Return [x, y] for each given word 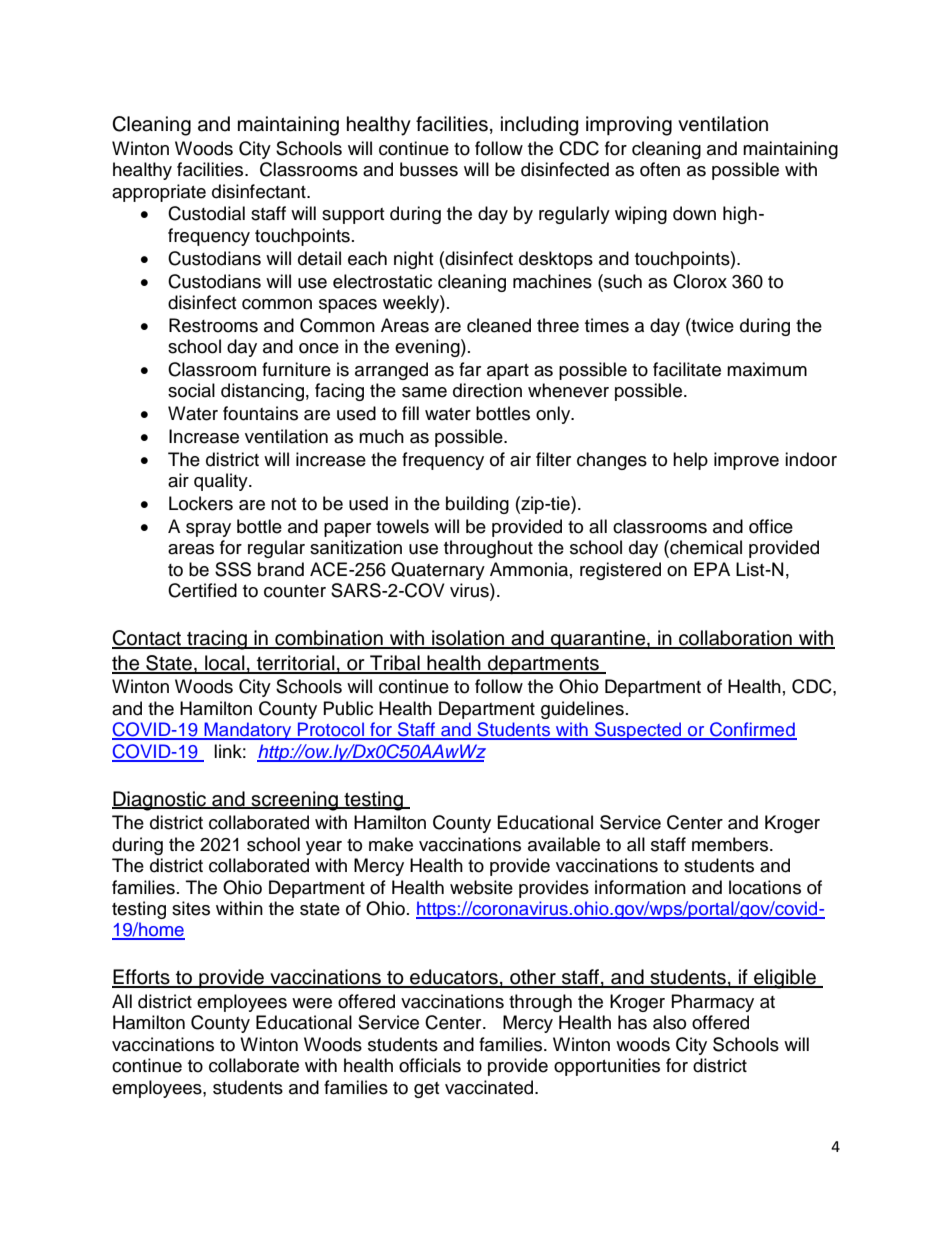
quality [222, 482]
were [312, 1003]
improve [746, 461]
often [660, 169]
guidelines [582, 710]
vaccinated [490, 1087]
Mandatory [248, 731]
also [669, 1022]
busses [429, 169]
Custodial [206, 213]
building [477, 505]
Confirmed [752, 730]
